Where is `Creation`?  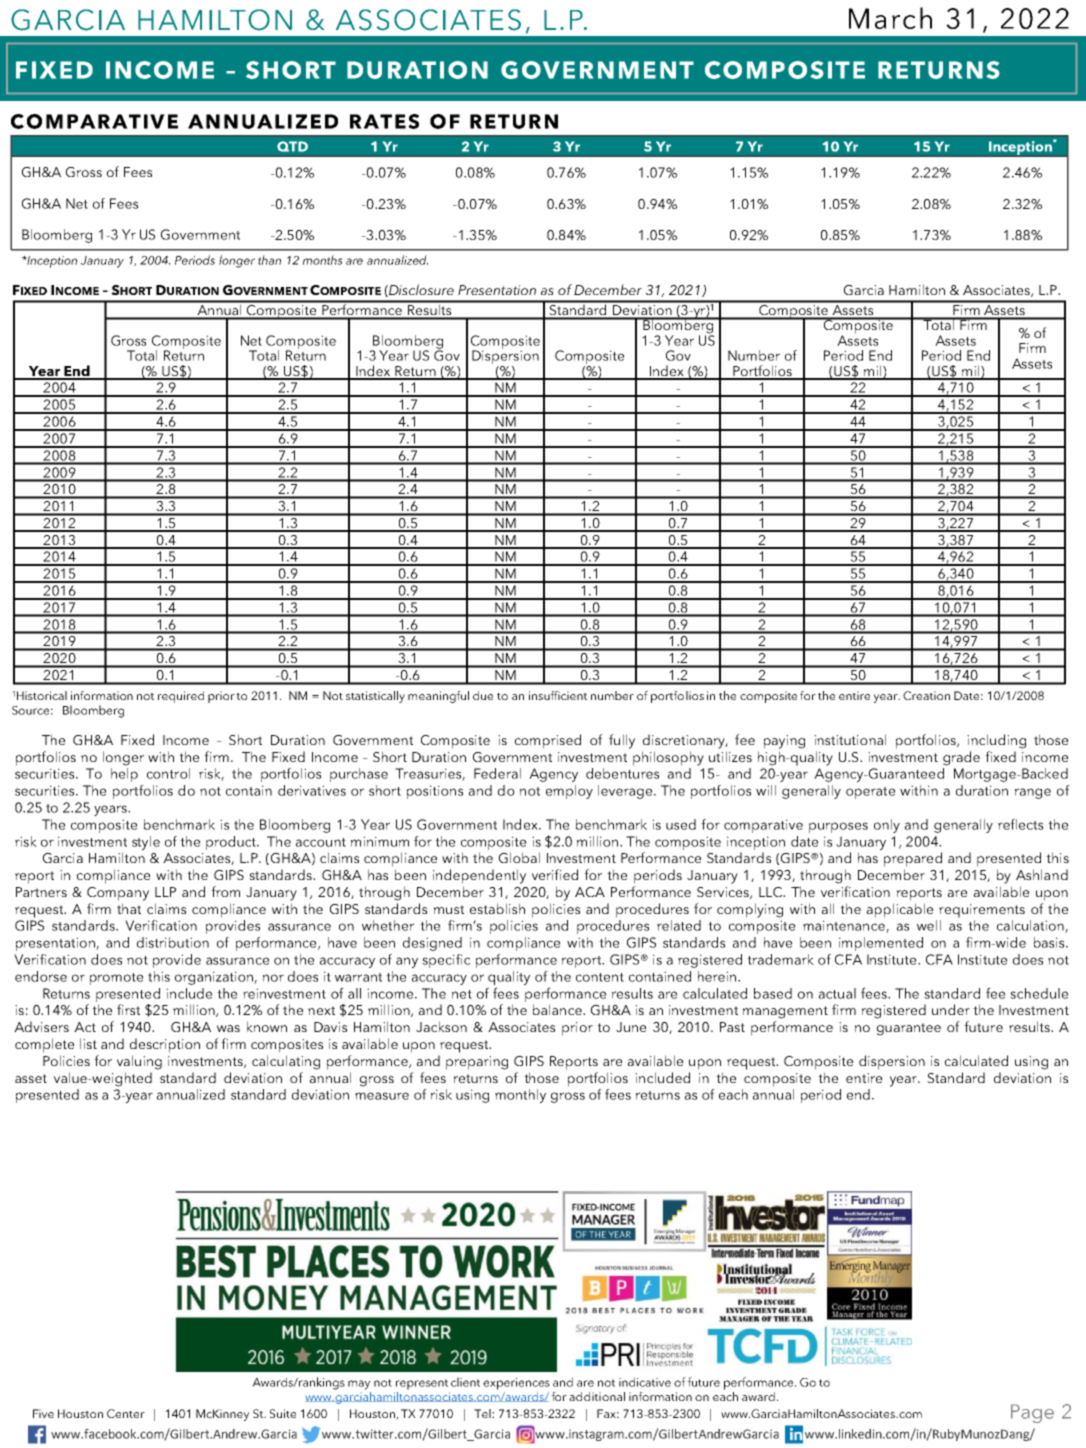
Creation is located at coordinates (926, 695).
